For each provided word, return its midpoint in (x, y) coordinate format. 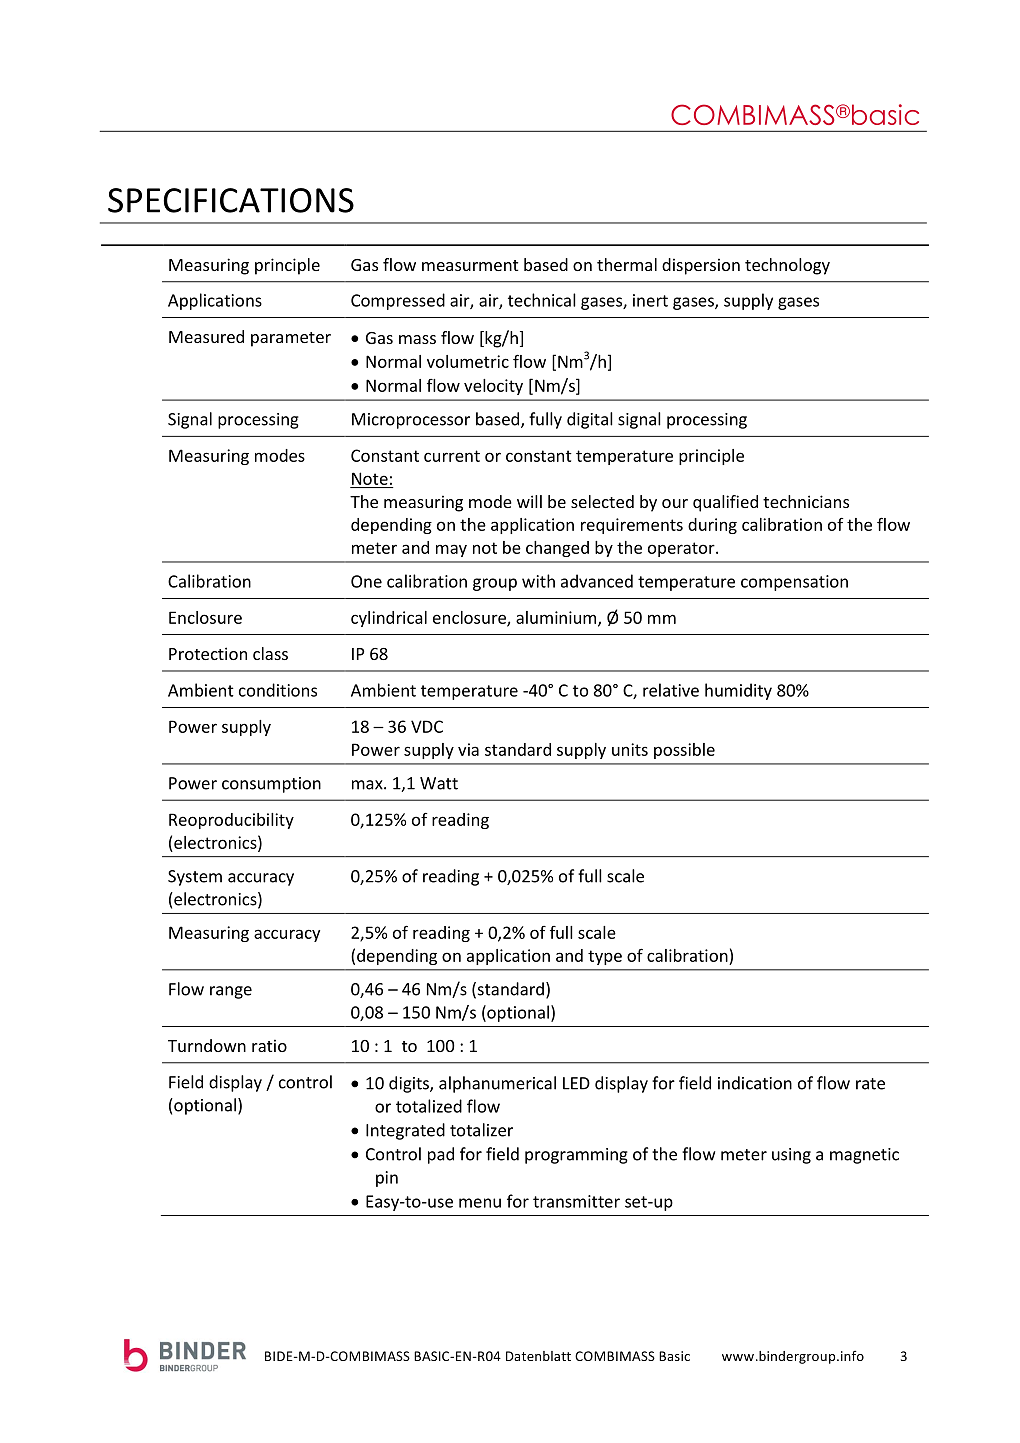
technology (787, 266)
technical (542, 300)
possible (684, 751)
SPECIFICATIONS (231, 200)
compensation (794, 583)
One (366, 581)
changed (557, 549)
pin (387, 1179)
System (195, 878)
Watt (439, 783)
